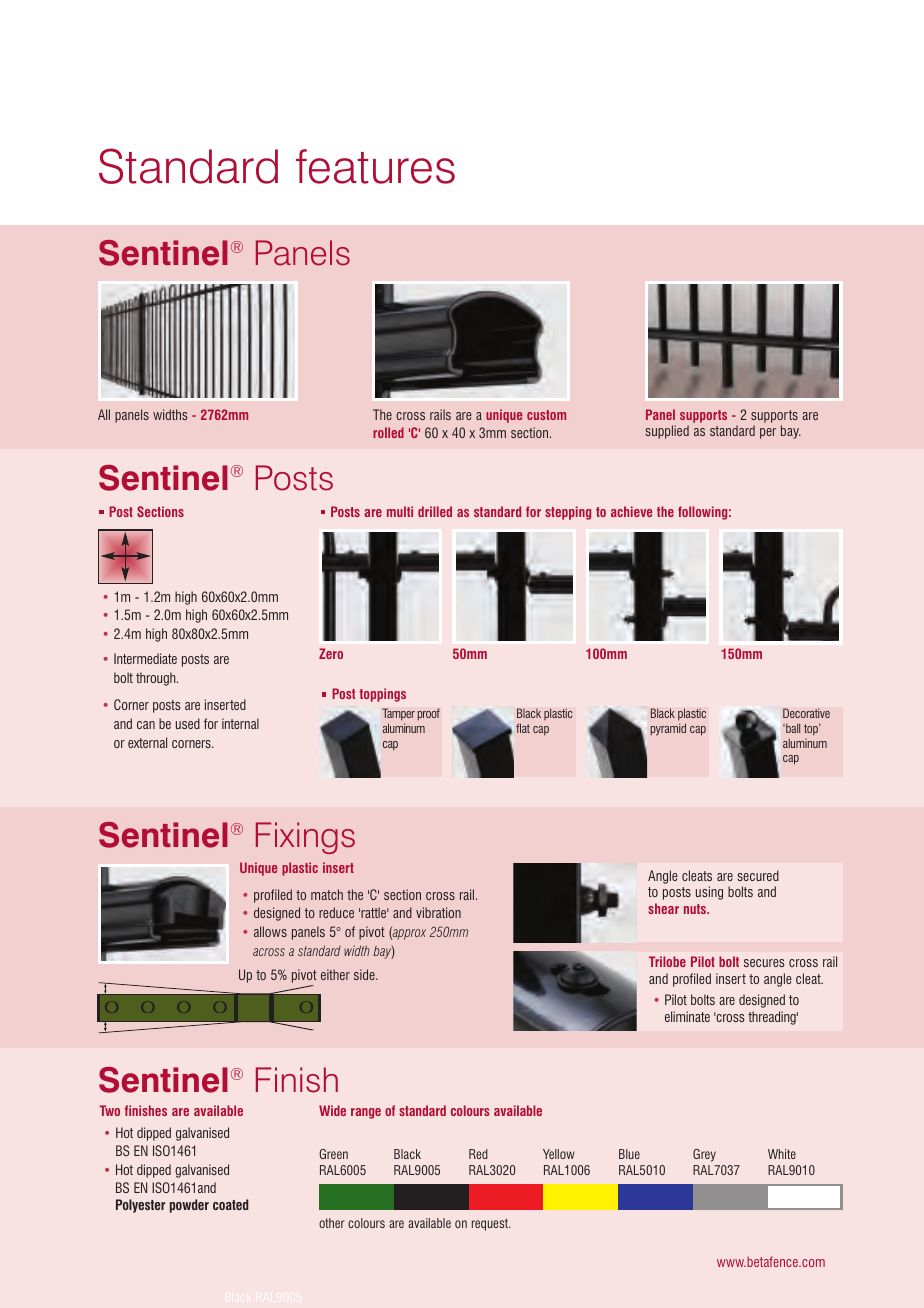 The height and width of the page is (1308, 924). What do you see at coordinates (704, 1155) in the page?
I see `Grey` at bounding box center [704, 1155].
